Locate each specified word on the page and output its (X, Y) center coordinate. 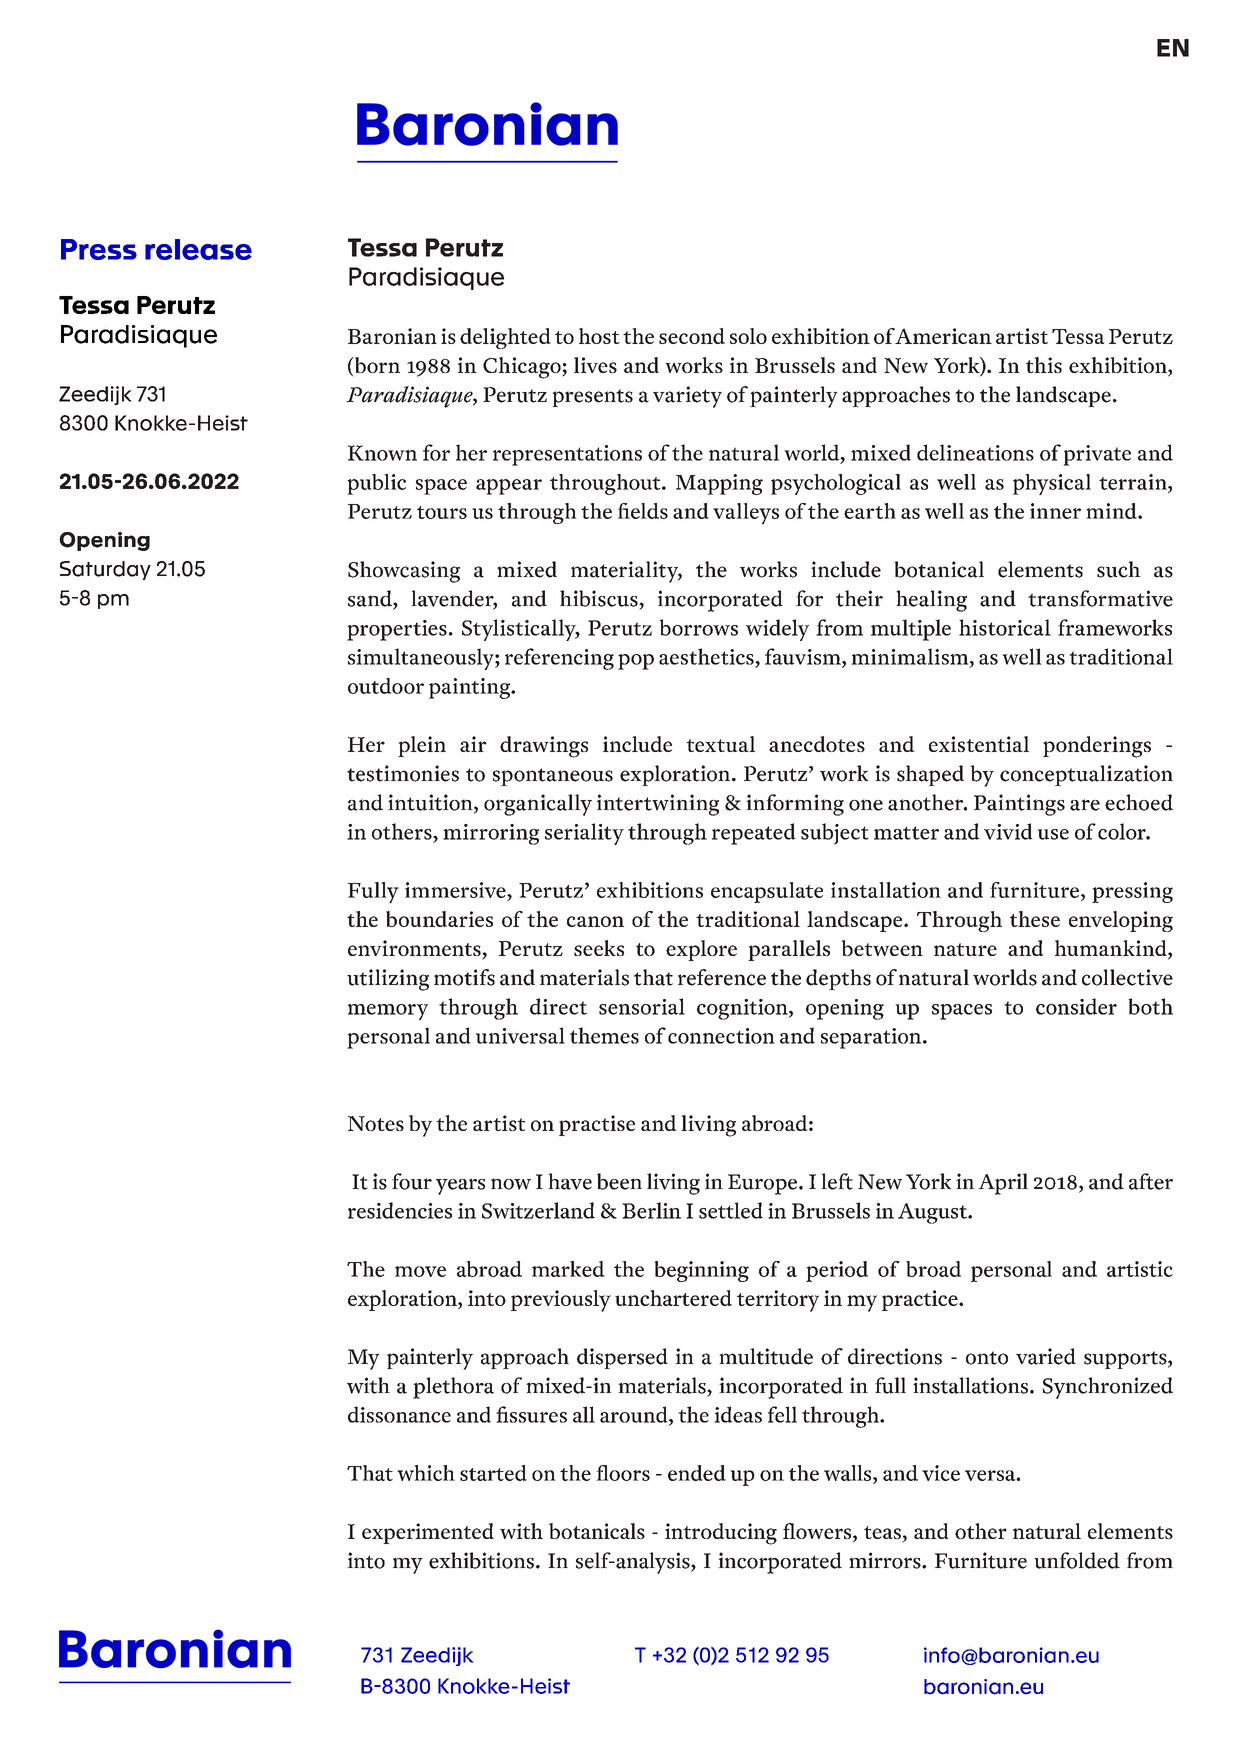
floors (623, 1473)
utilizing (388, 980)
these (1035, 919)
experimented (428, 1533)
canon (595, 921)
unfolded (1077, 1560)
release (198, 249)
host (599, 336)
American (943, 336)
